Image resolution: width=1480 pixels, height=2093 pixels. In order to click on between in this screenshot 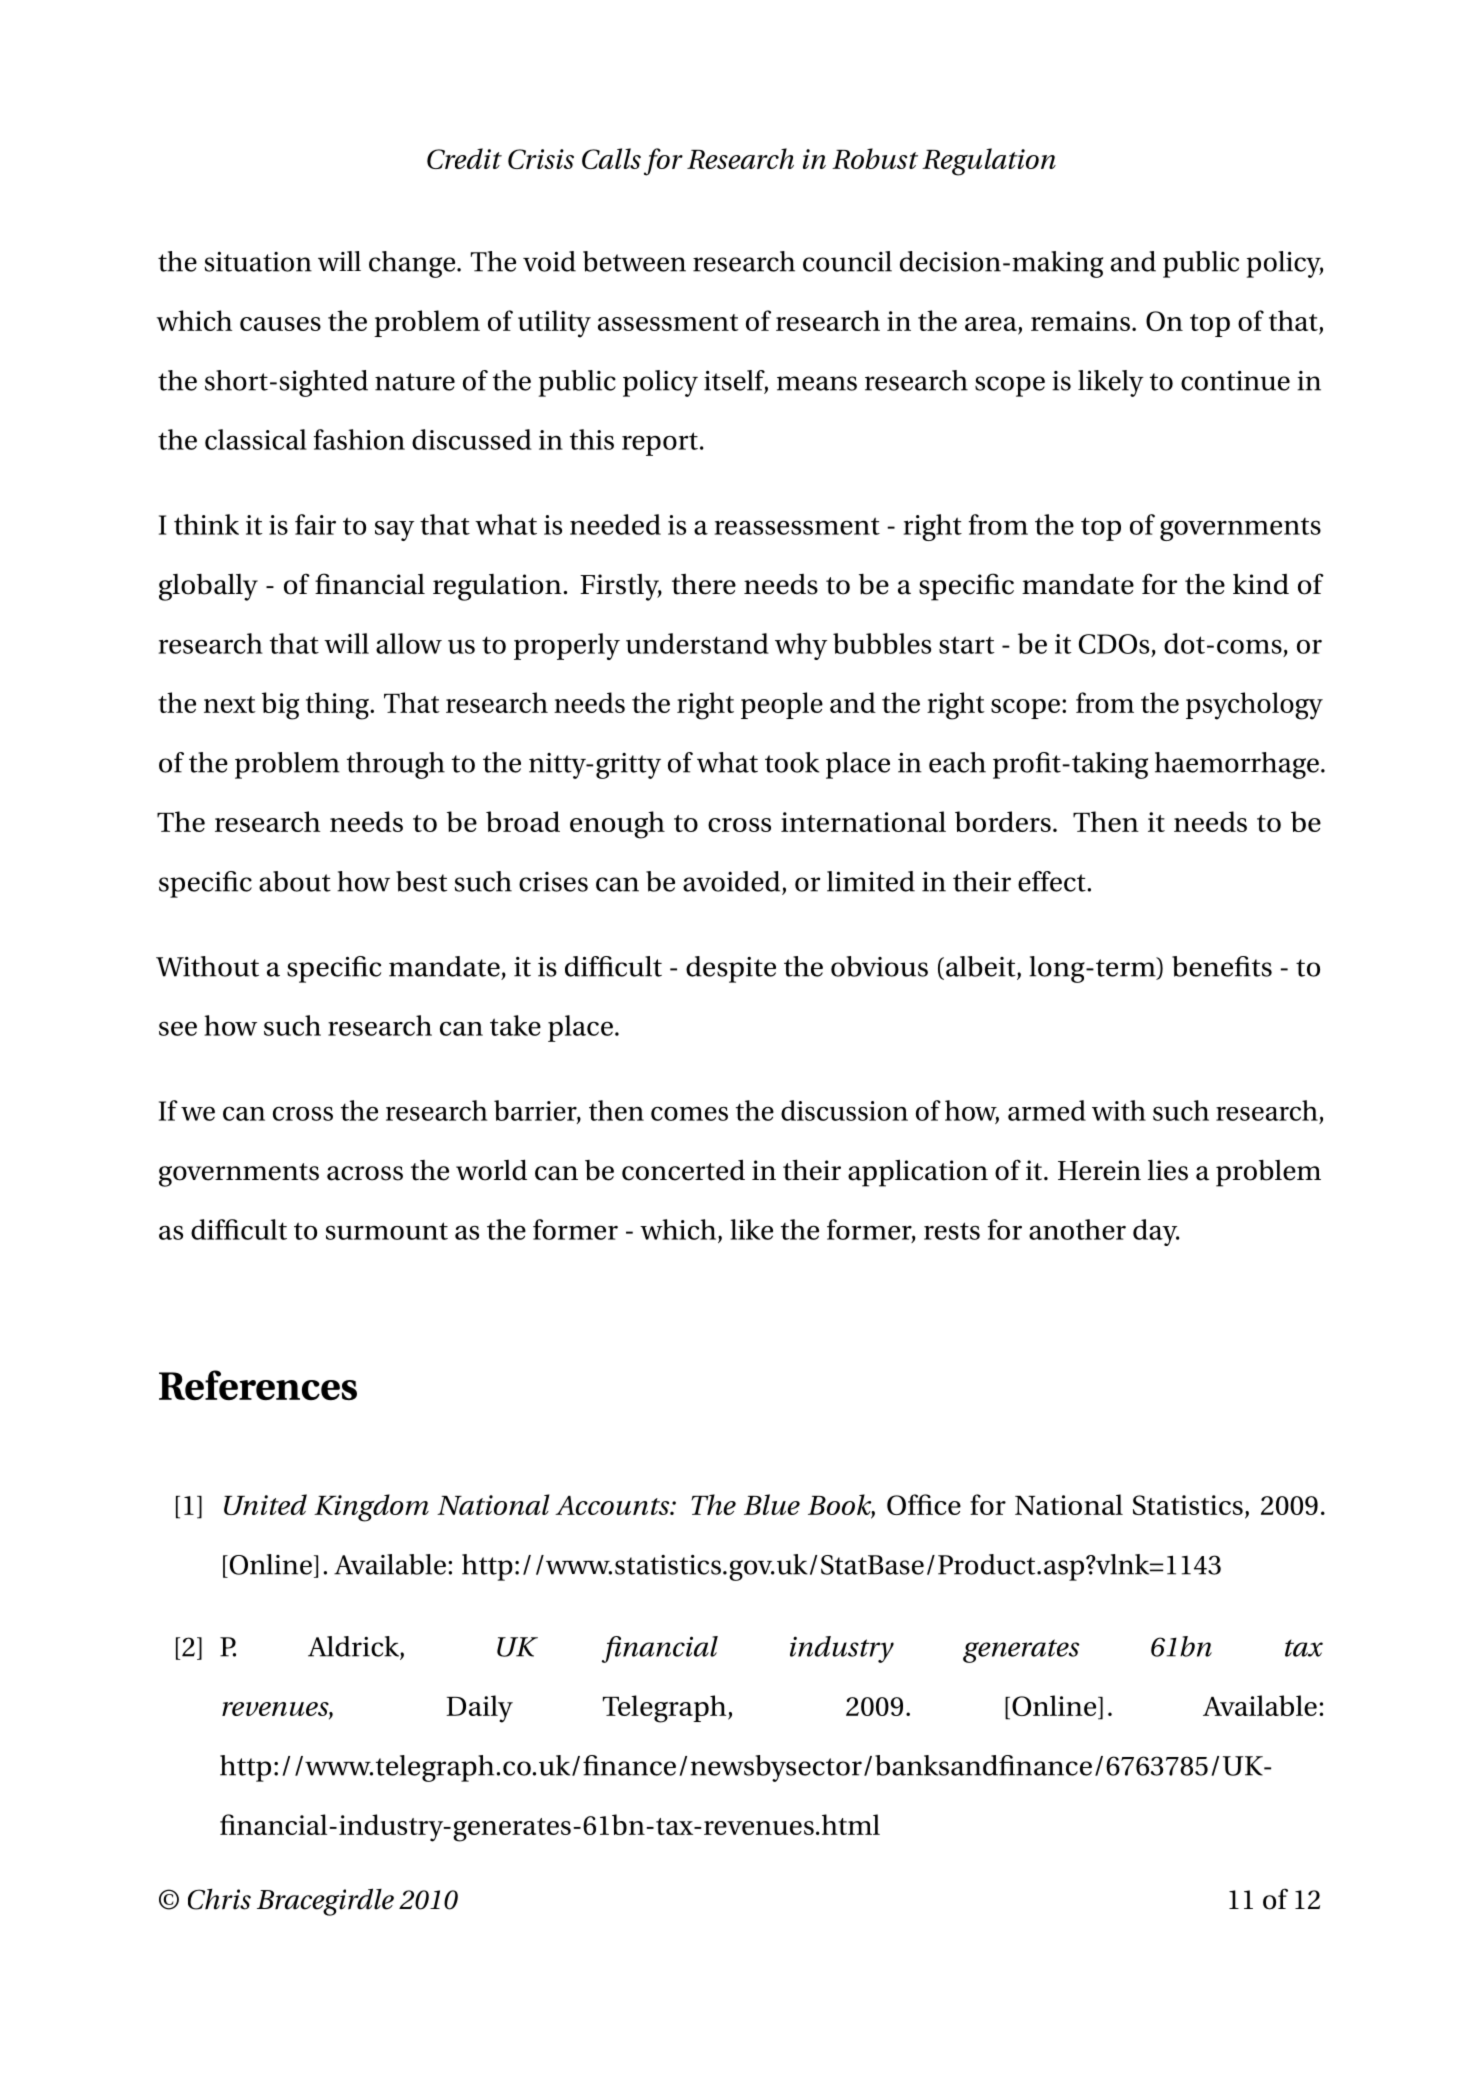, I will do `click(634, 261)`.
